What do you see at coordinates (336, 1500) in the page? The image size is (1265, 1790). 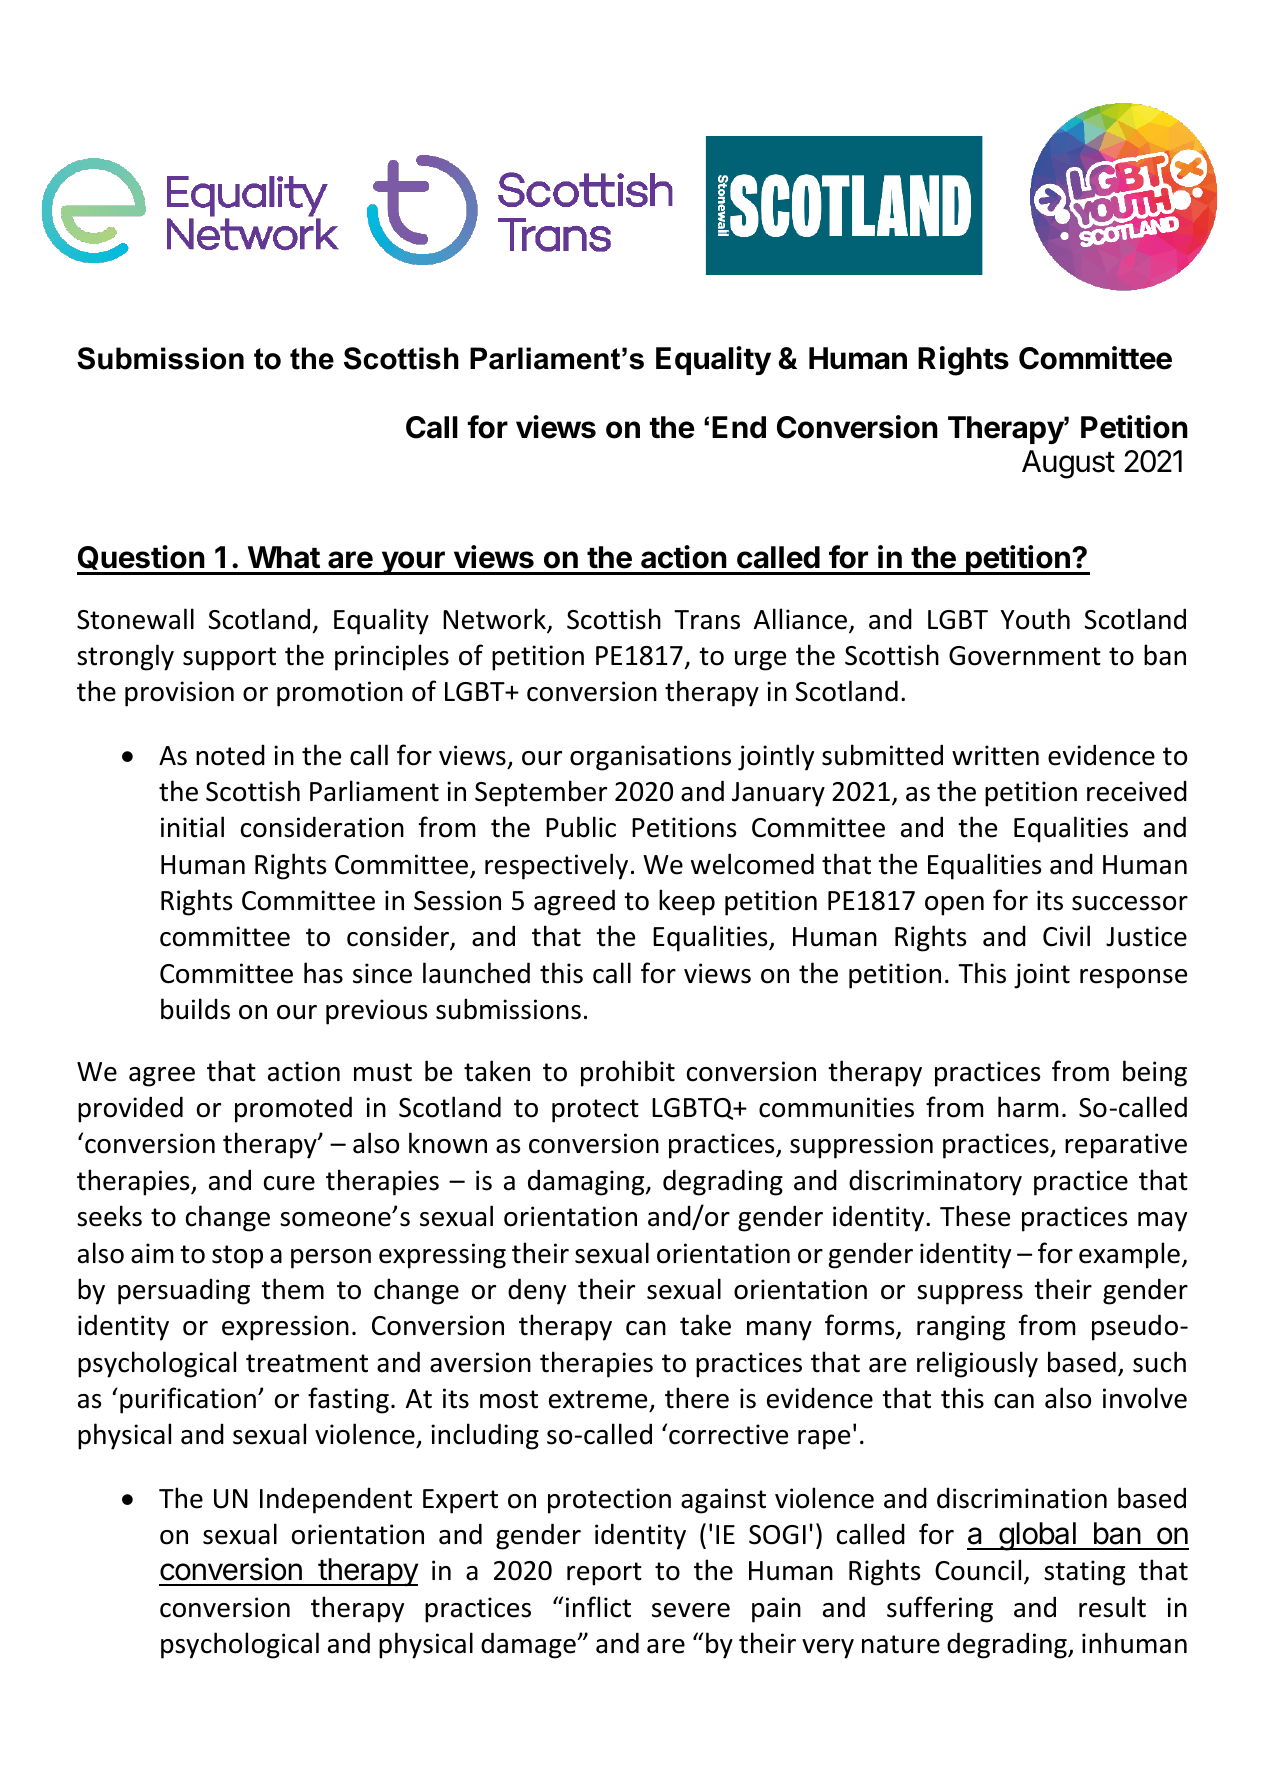 I see `Independent` at bounding box center [336, 1500].
